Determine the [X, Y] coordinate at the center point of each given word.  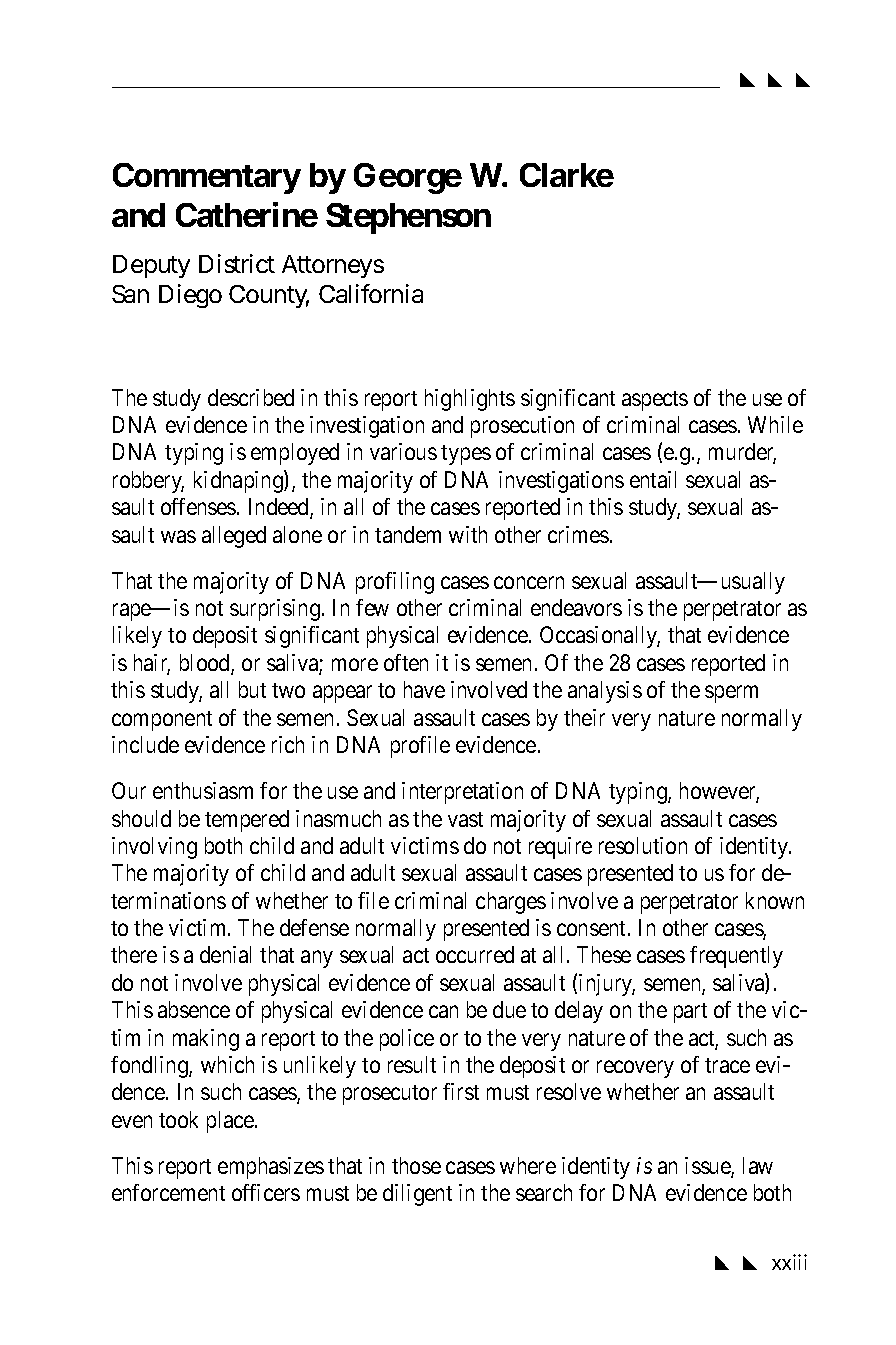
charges [511, 903]
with [468, 534]
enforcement [168, 1192]
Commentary [207, 178]
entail [653, 479]
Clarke [567, 175]
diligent [417, 1195]
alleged [234, 537]
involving [154, 848]
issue [708, 1167]
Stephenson [408, 218]
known [775, 900]
